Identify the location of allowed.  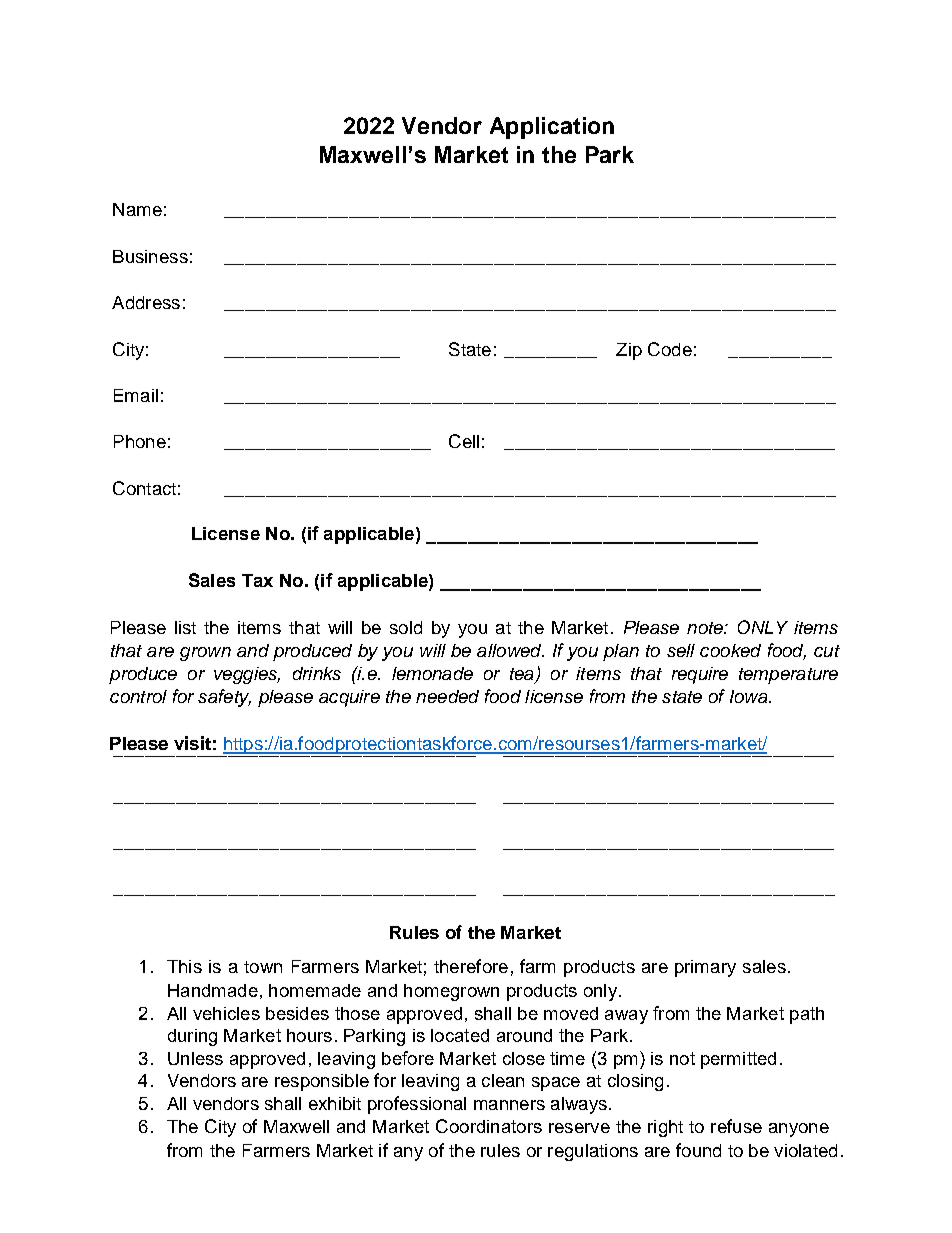
(510, 650).
